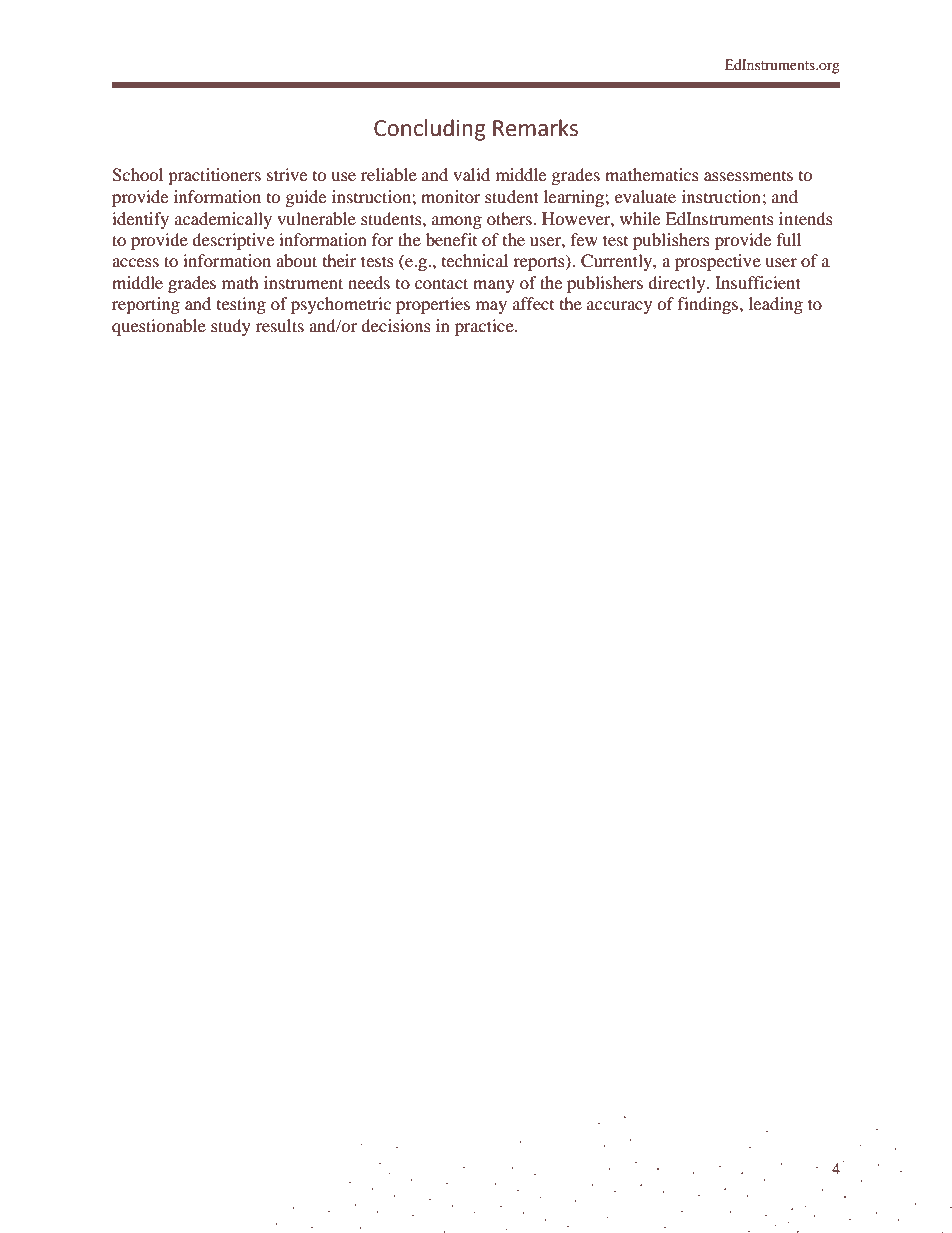 The image size is (952, 1233). Describe the element at coordinates (748, 176) in the screenshot. I see `assessments` at that location.
